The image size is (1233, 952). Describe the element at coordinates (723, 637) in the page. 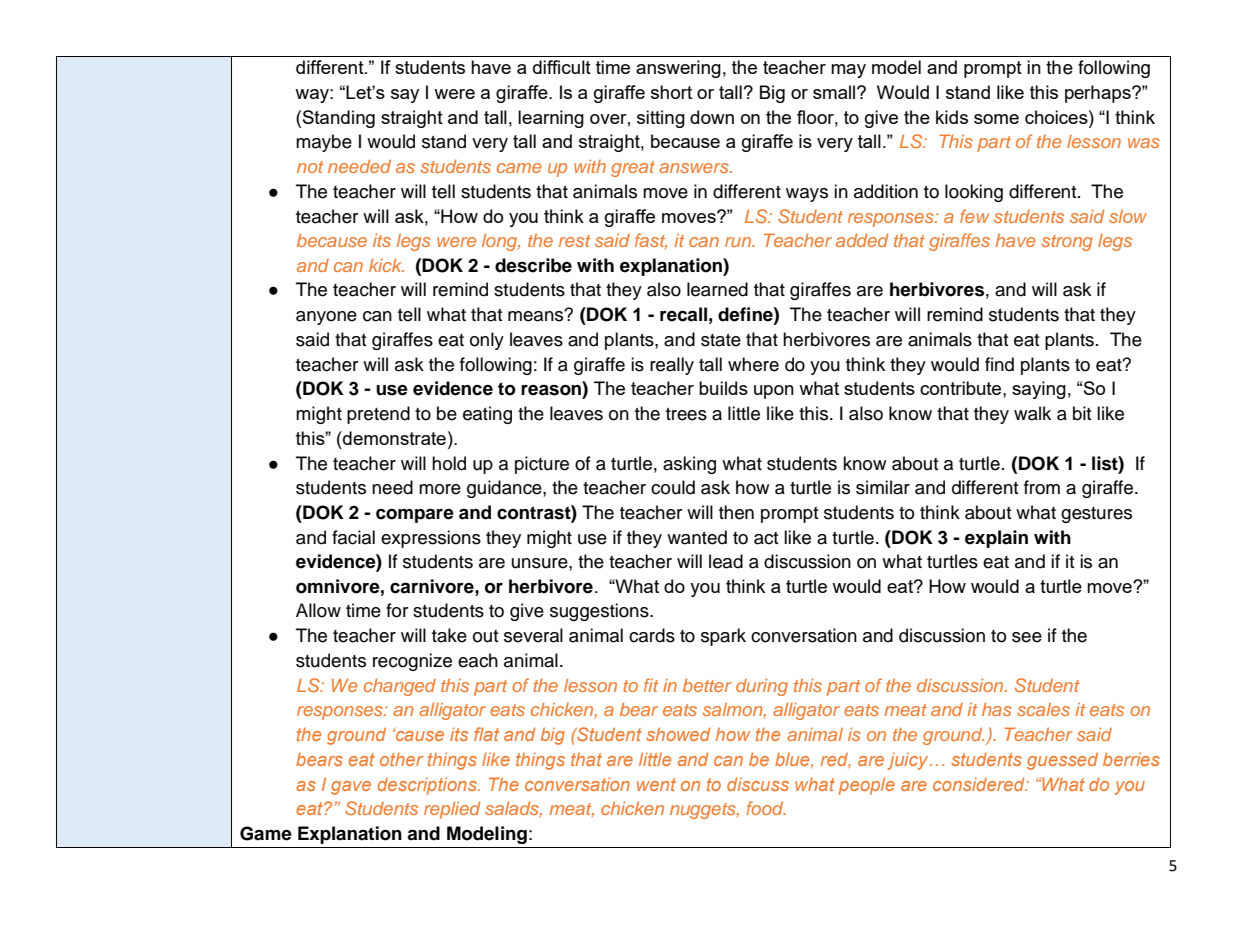

I see `spark` at that location.
